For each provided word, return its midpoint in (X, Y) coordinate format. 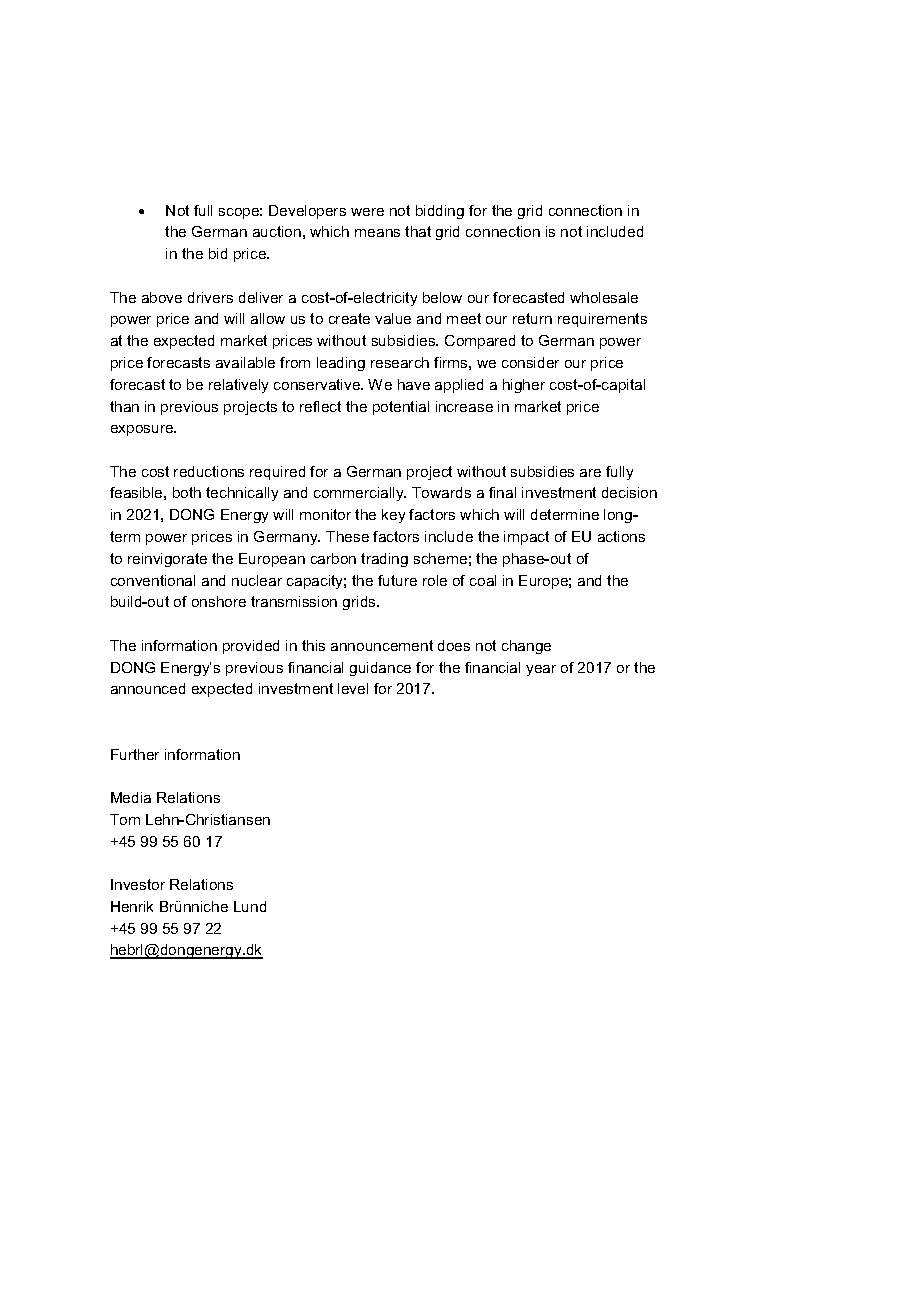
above (162, 297)
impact (526, 538)
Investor (138, 884)
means (377, 233)
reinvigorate (167, 560)
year (541, 670)
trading (384, 560)
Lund (250, 906)
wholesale (604, 297)
